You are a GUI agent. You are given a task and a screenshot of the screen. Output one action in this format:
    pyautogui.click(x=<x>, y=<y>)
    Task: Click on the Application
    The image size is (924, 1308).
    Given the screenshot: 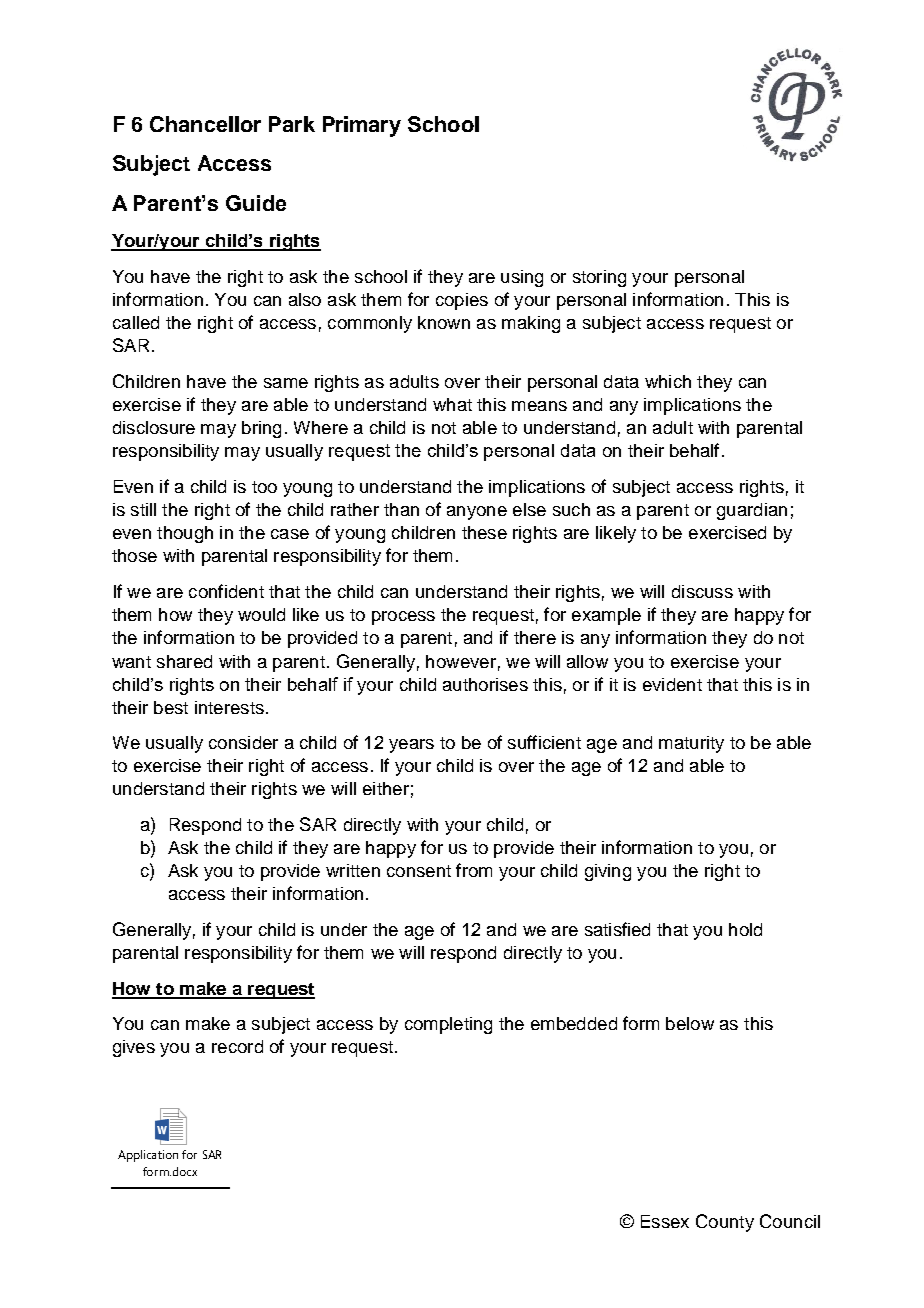 What is the action you would take?
    pyautogui.click(x=148, y=1156)
